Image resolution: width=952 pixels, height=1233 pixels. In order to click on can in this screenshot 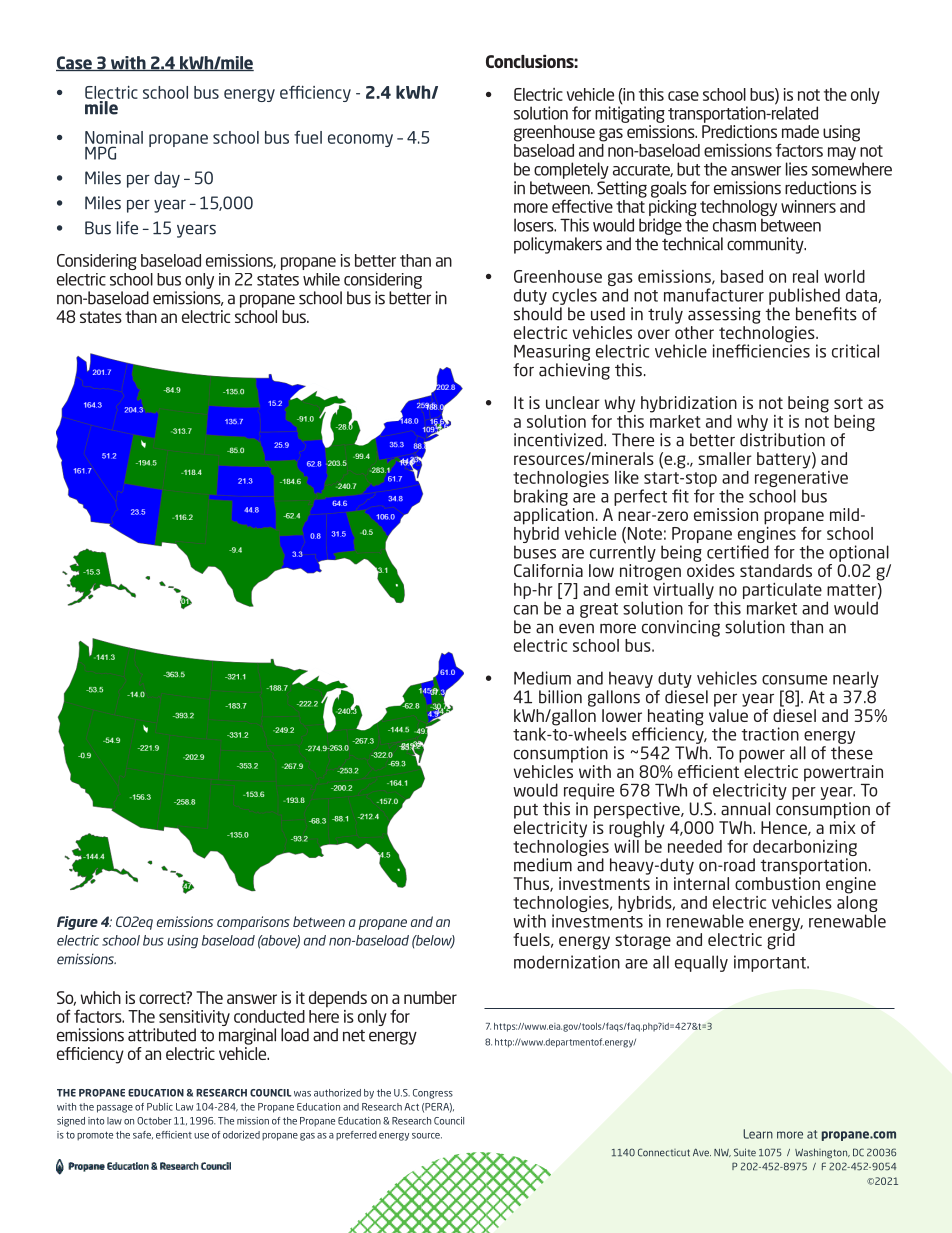, I will do `click(526, 610)`.
